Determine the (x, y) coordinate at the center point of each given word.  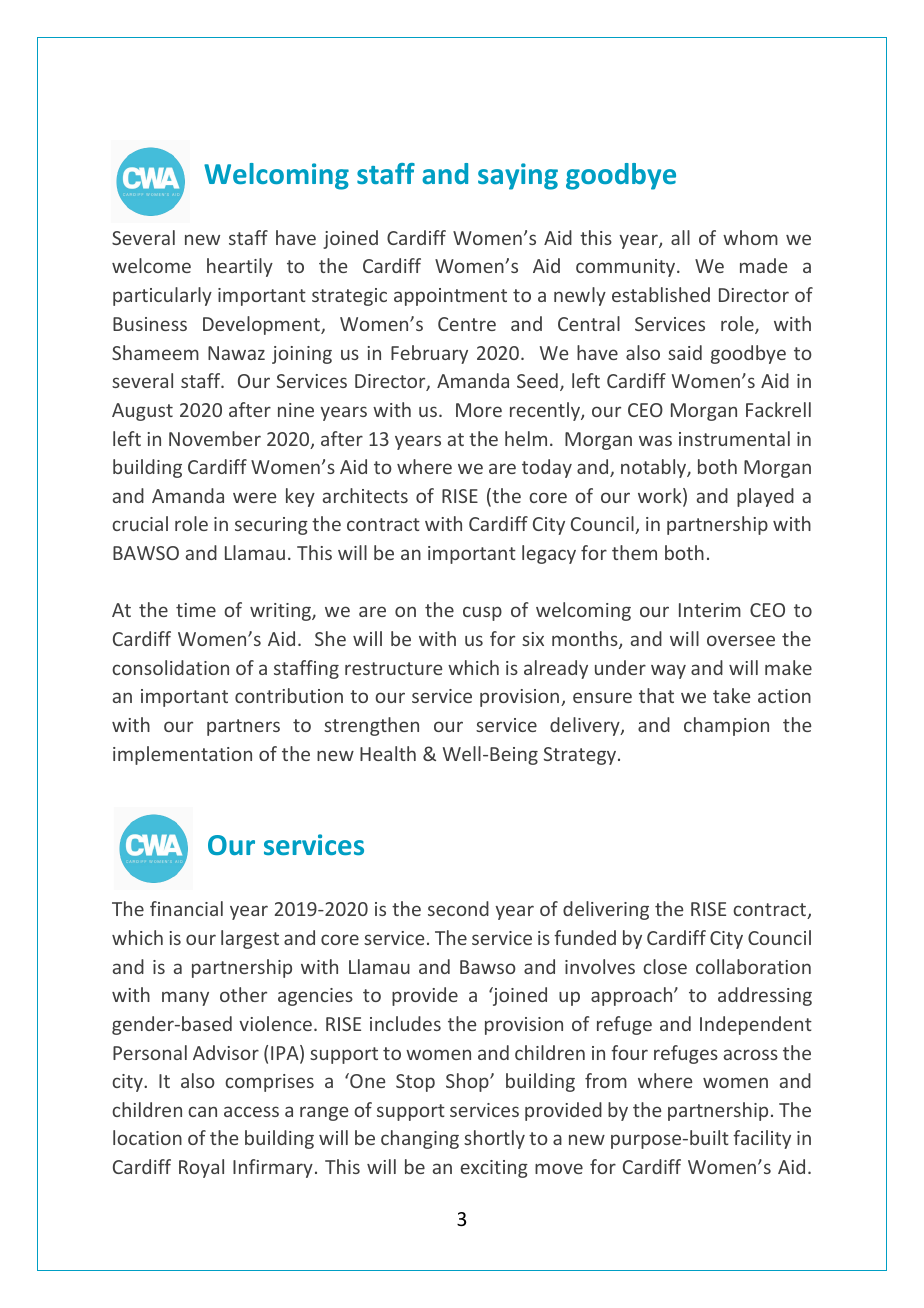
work (661, 497)
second (458, 908)
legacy (549, 554)
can (202, 1111)
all (680, 237)
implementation (182, 755)
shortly (494, 1139)
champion (726, 726)
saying (518, 176)
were (254, 497)
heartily (240, 267)
